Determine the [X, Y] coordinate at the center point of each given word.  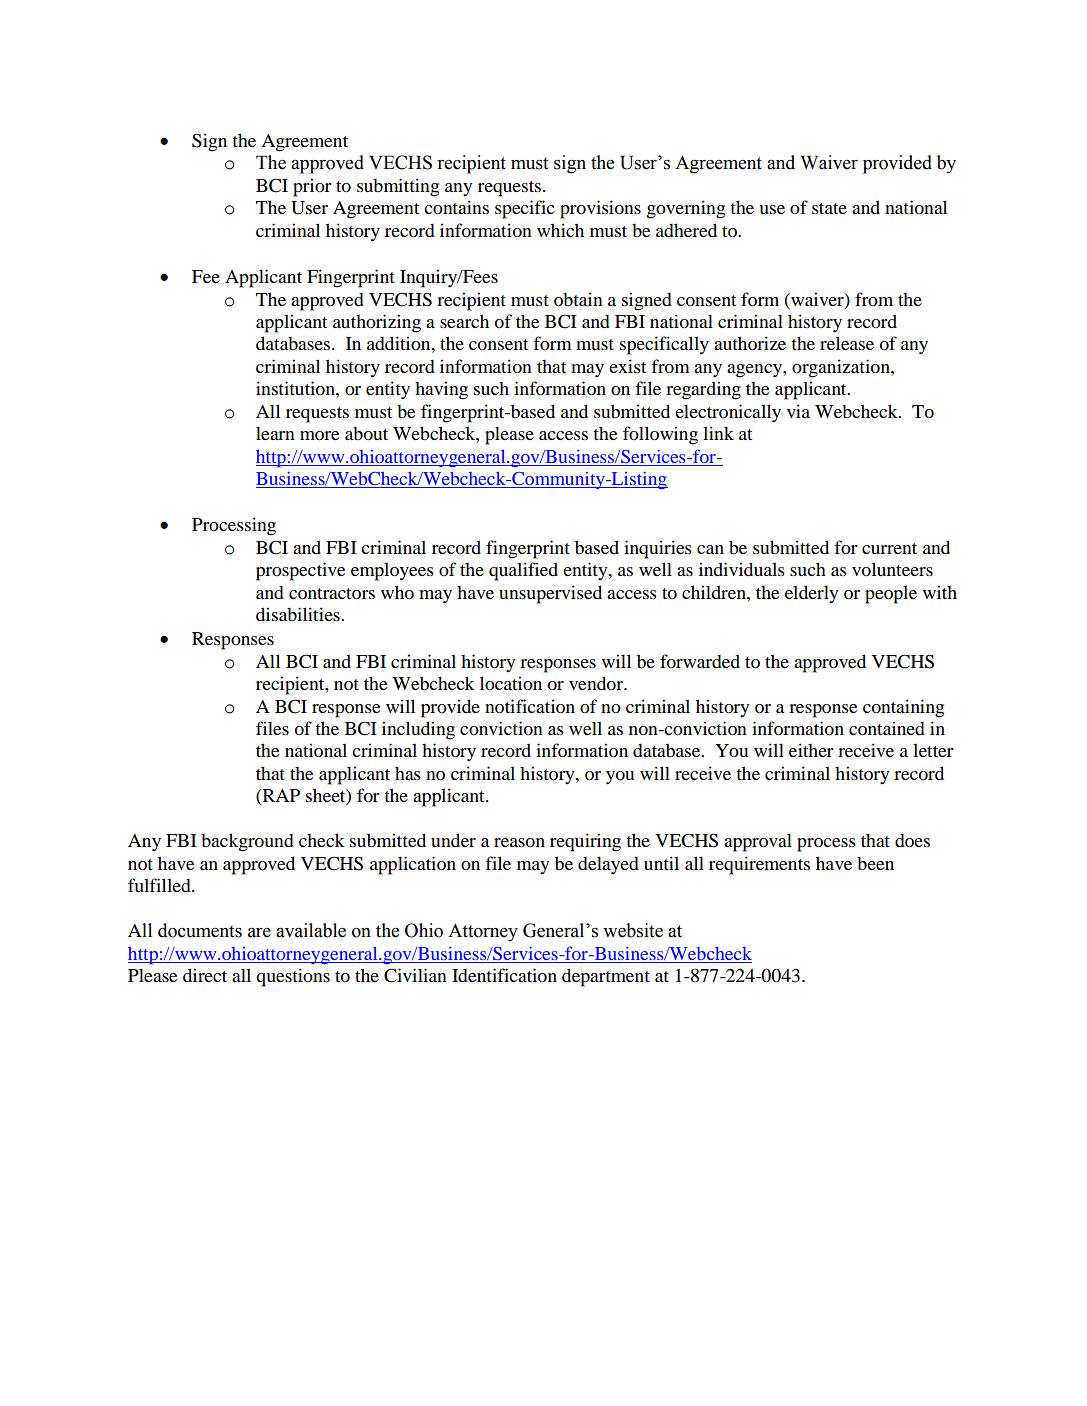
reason [519, 842]
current [889, 548]
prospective [300, 571]
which [560, 230]
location [511, 683]
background [247, 842]
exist [627, 366]
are [259, 932]
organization [842, 368]
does [912, 840]
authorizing [377, 323]
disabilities [299, 614]
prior [312, 187]
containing [903, 708]
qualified [523, 571]
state [829, 208]
